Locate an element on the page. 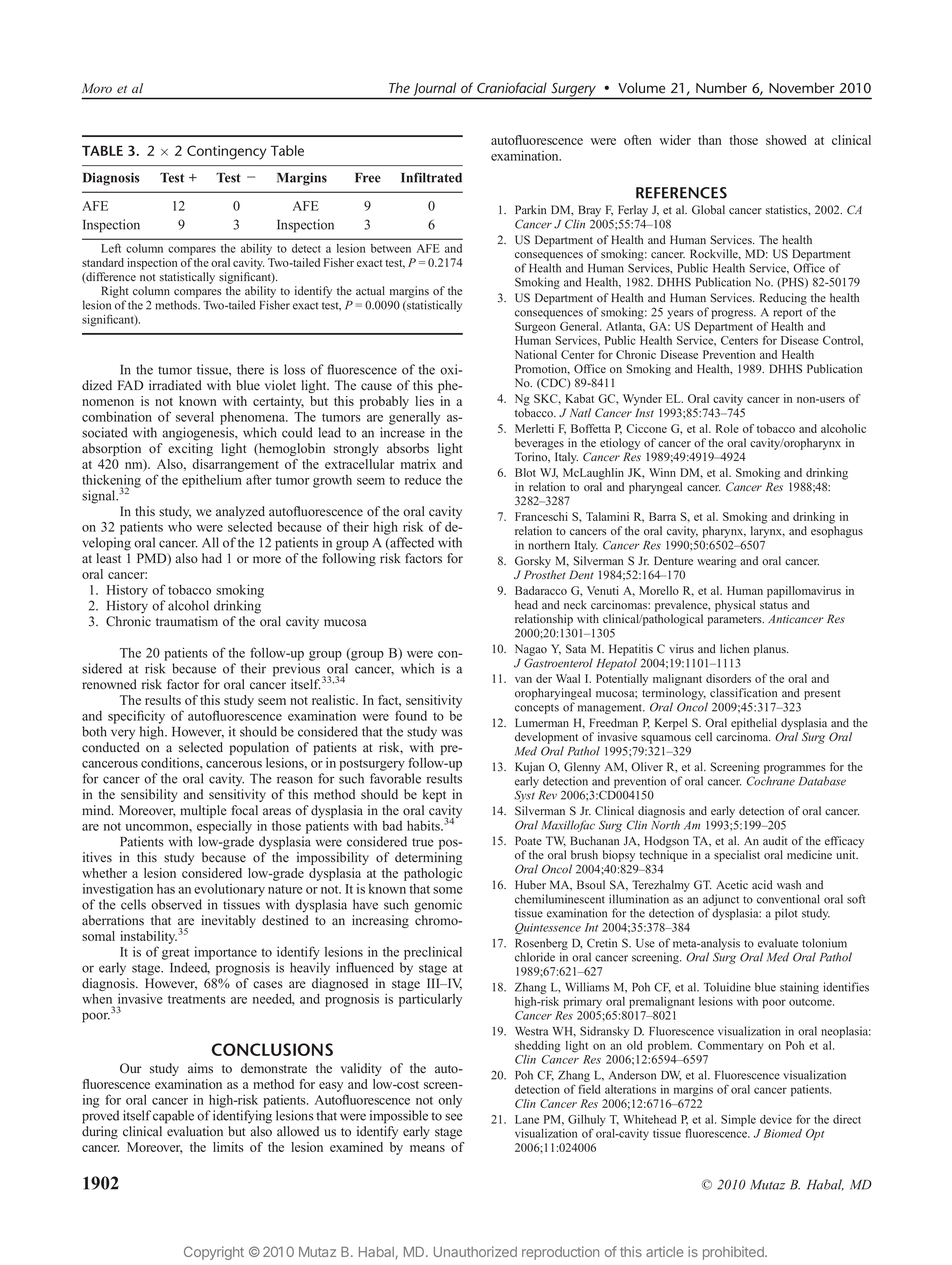 This image has width=952, height=1265. showed is located at coordinates (786, 140).
